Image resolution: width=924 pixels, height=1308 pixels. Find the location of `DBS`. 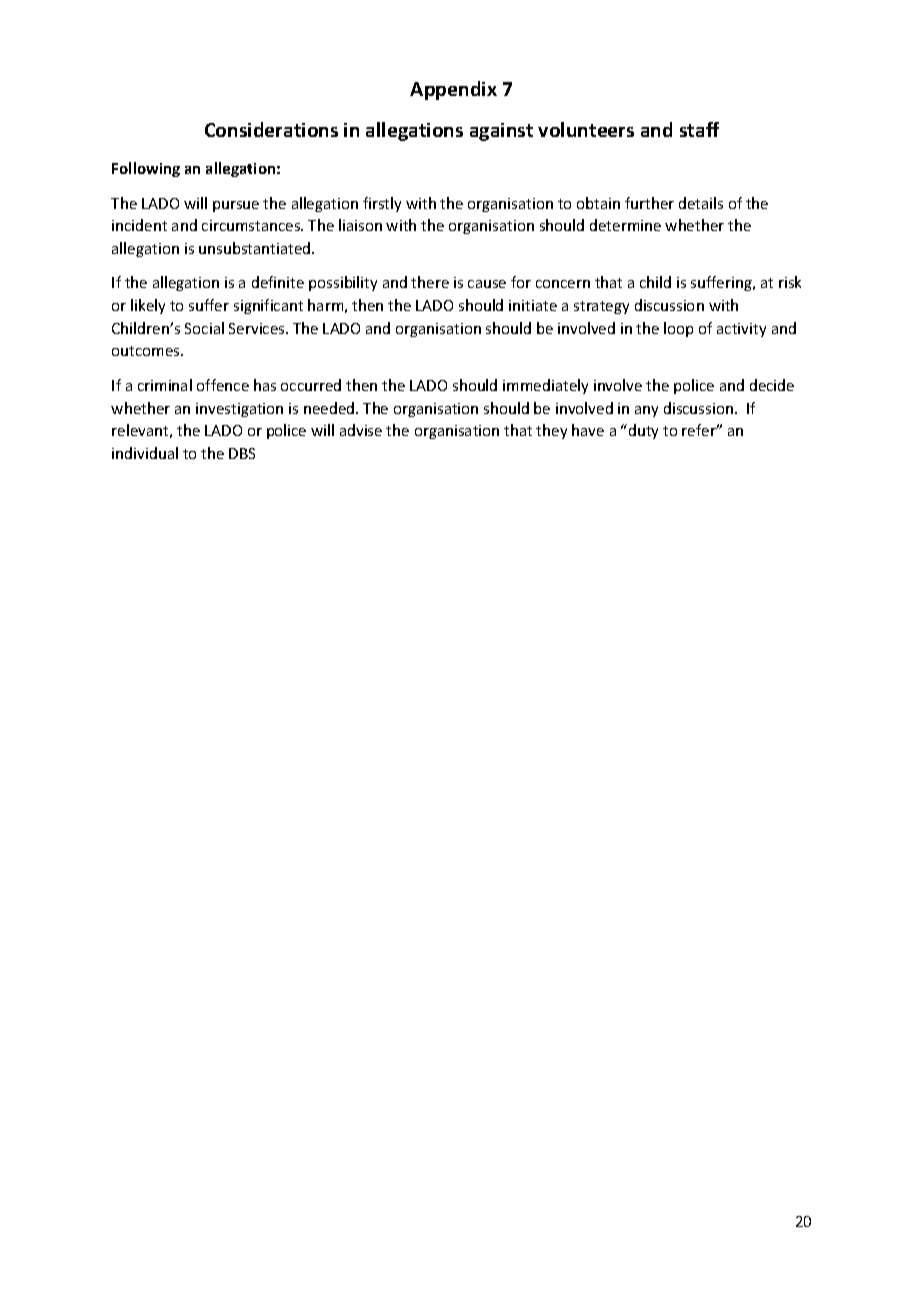

DBS is located at coordinates (242, 453).
